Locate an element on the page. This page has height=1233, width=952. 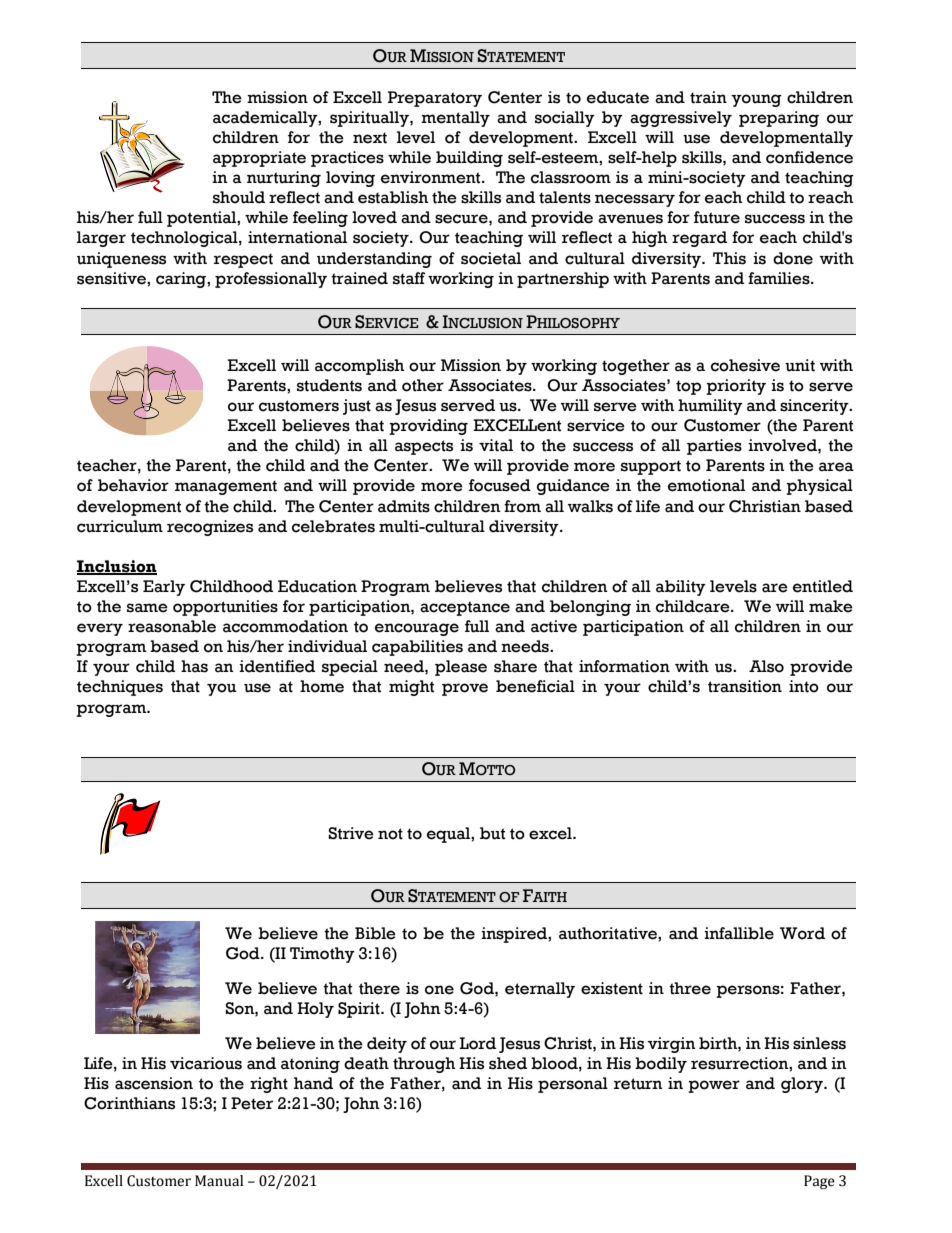
preparing is located at coordinates (779, 119).
